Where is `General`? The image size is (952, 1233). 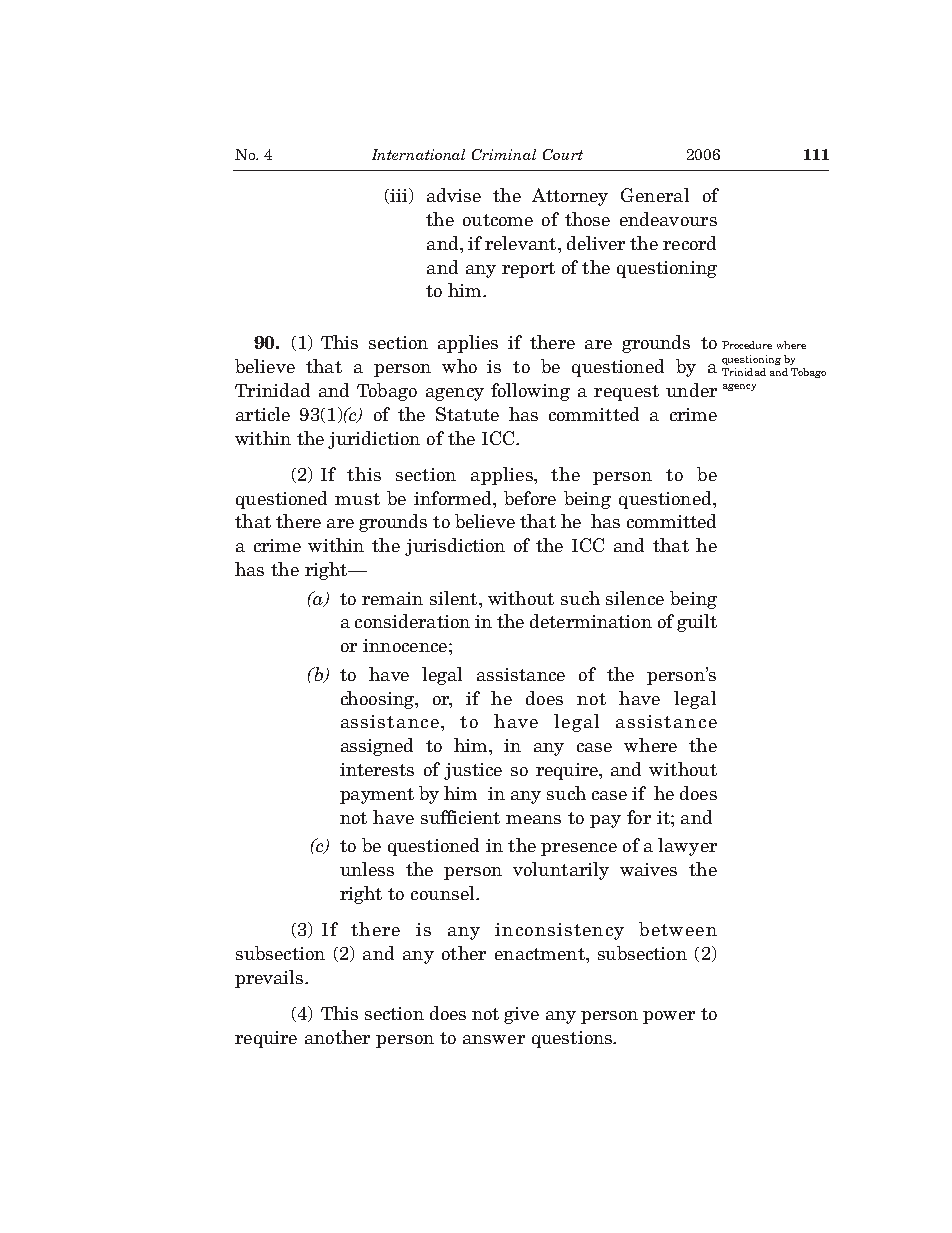
General is located at coordinates (655, 195).
